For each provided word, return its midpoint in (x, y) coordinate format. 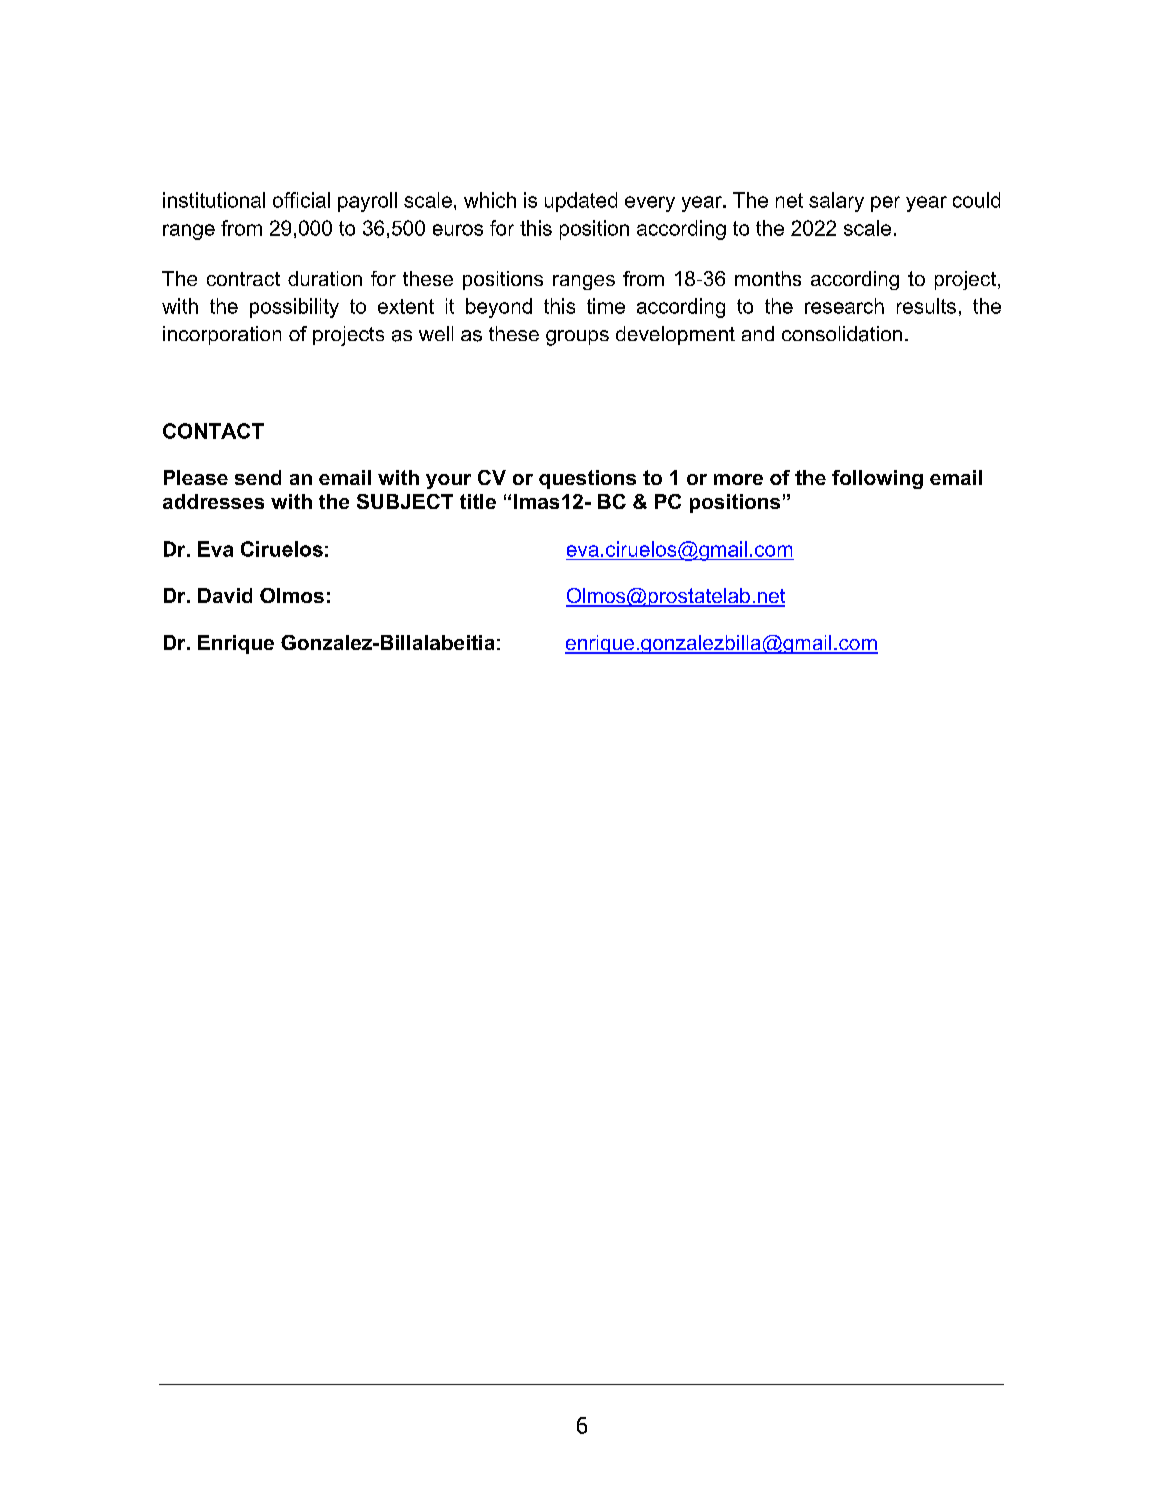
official (301, 200)
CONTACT (213, 431)
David (225, 595)
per (885, 204)
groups (577, 338)
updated (581, 202)
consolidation (842, 334)
